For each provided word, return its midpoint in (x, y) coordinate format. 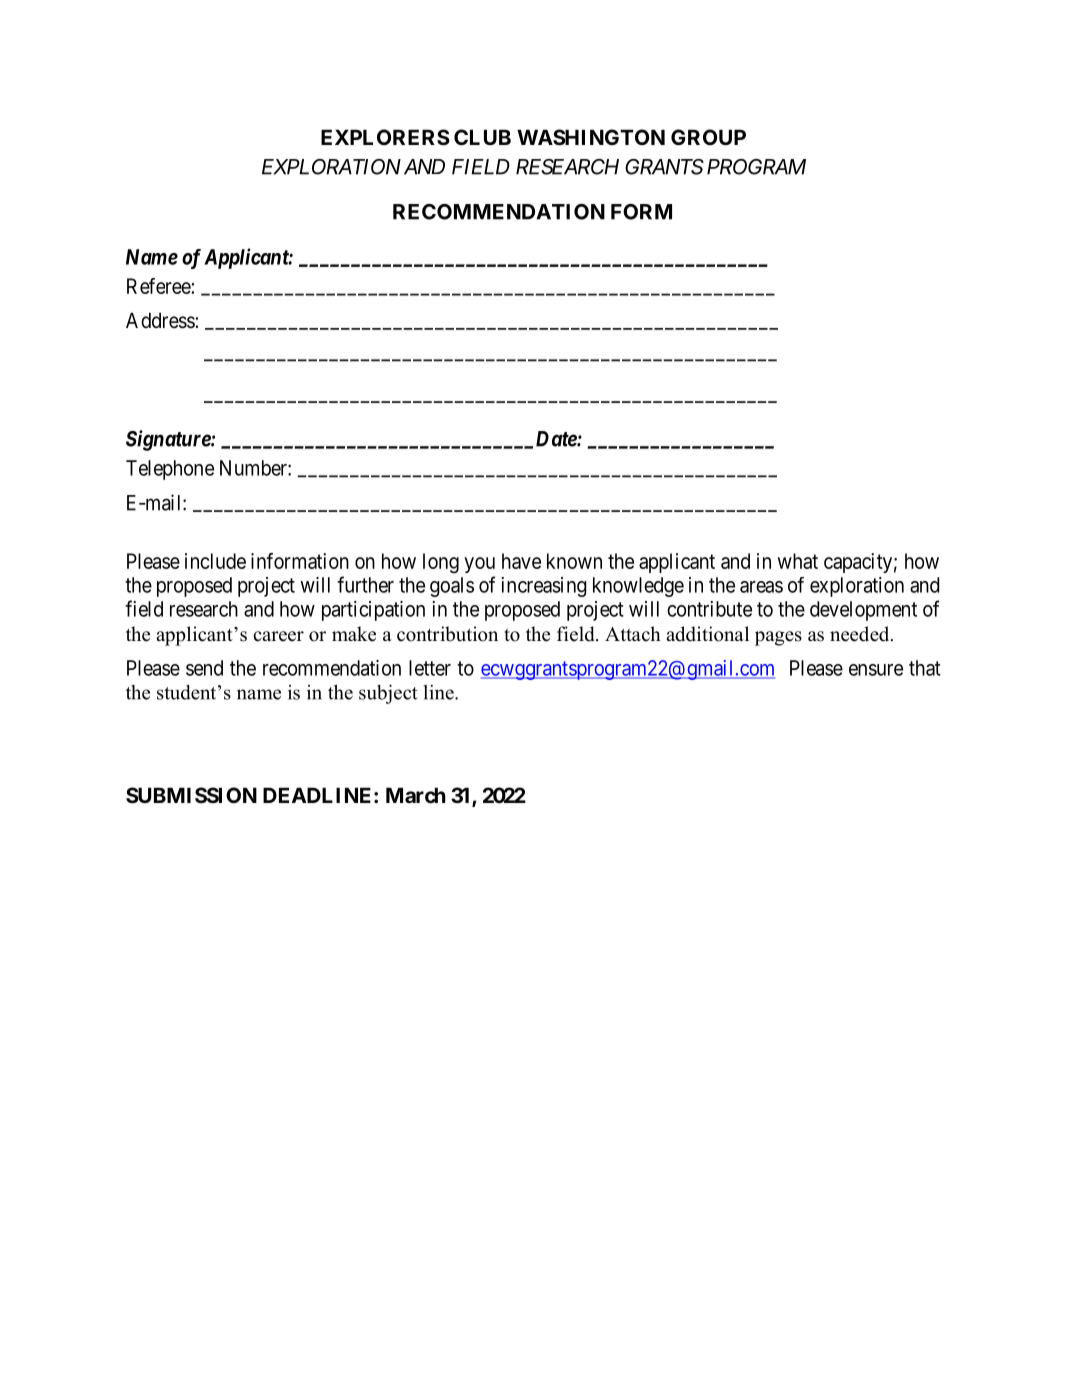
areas (761, 587)
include (215, 561)
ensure (876, 670)
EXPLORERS (385, 137)
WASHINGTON (591, 137)
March (416, 795)
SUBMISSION (191, 795)
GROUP (708, 137)
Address (161, 320)
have (521, 561)
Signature (169, 440)
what (798, 561)
